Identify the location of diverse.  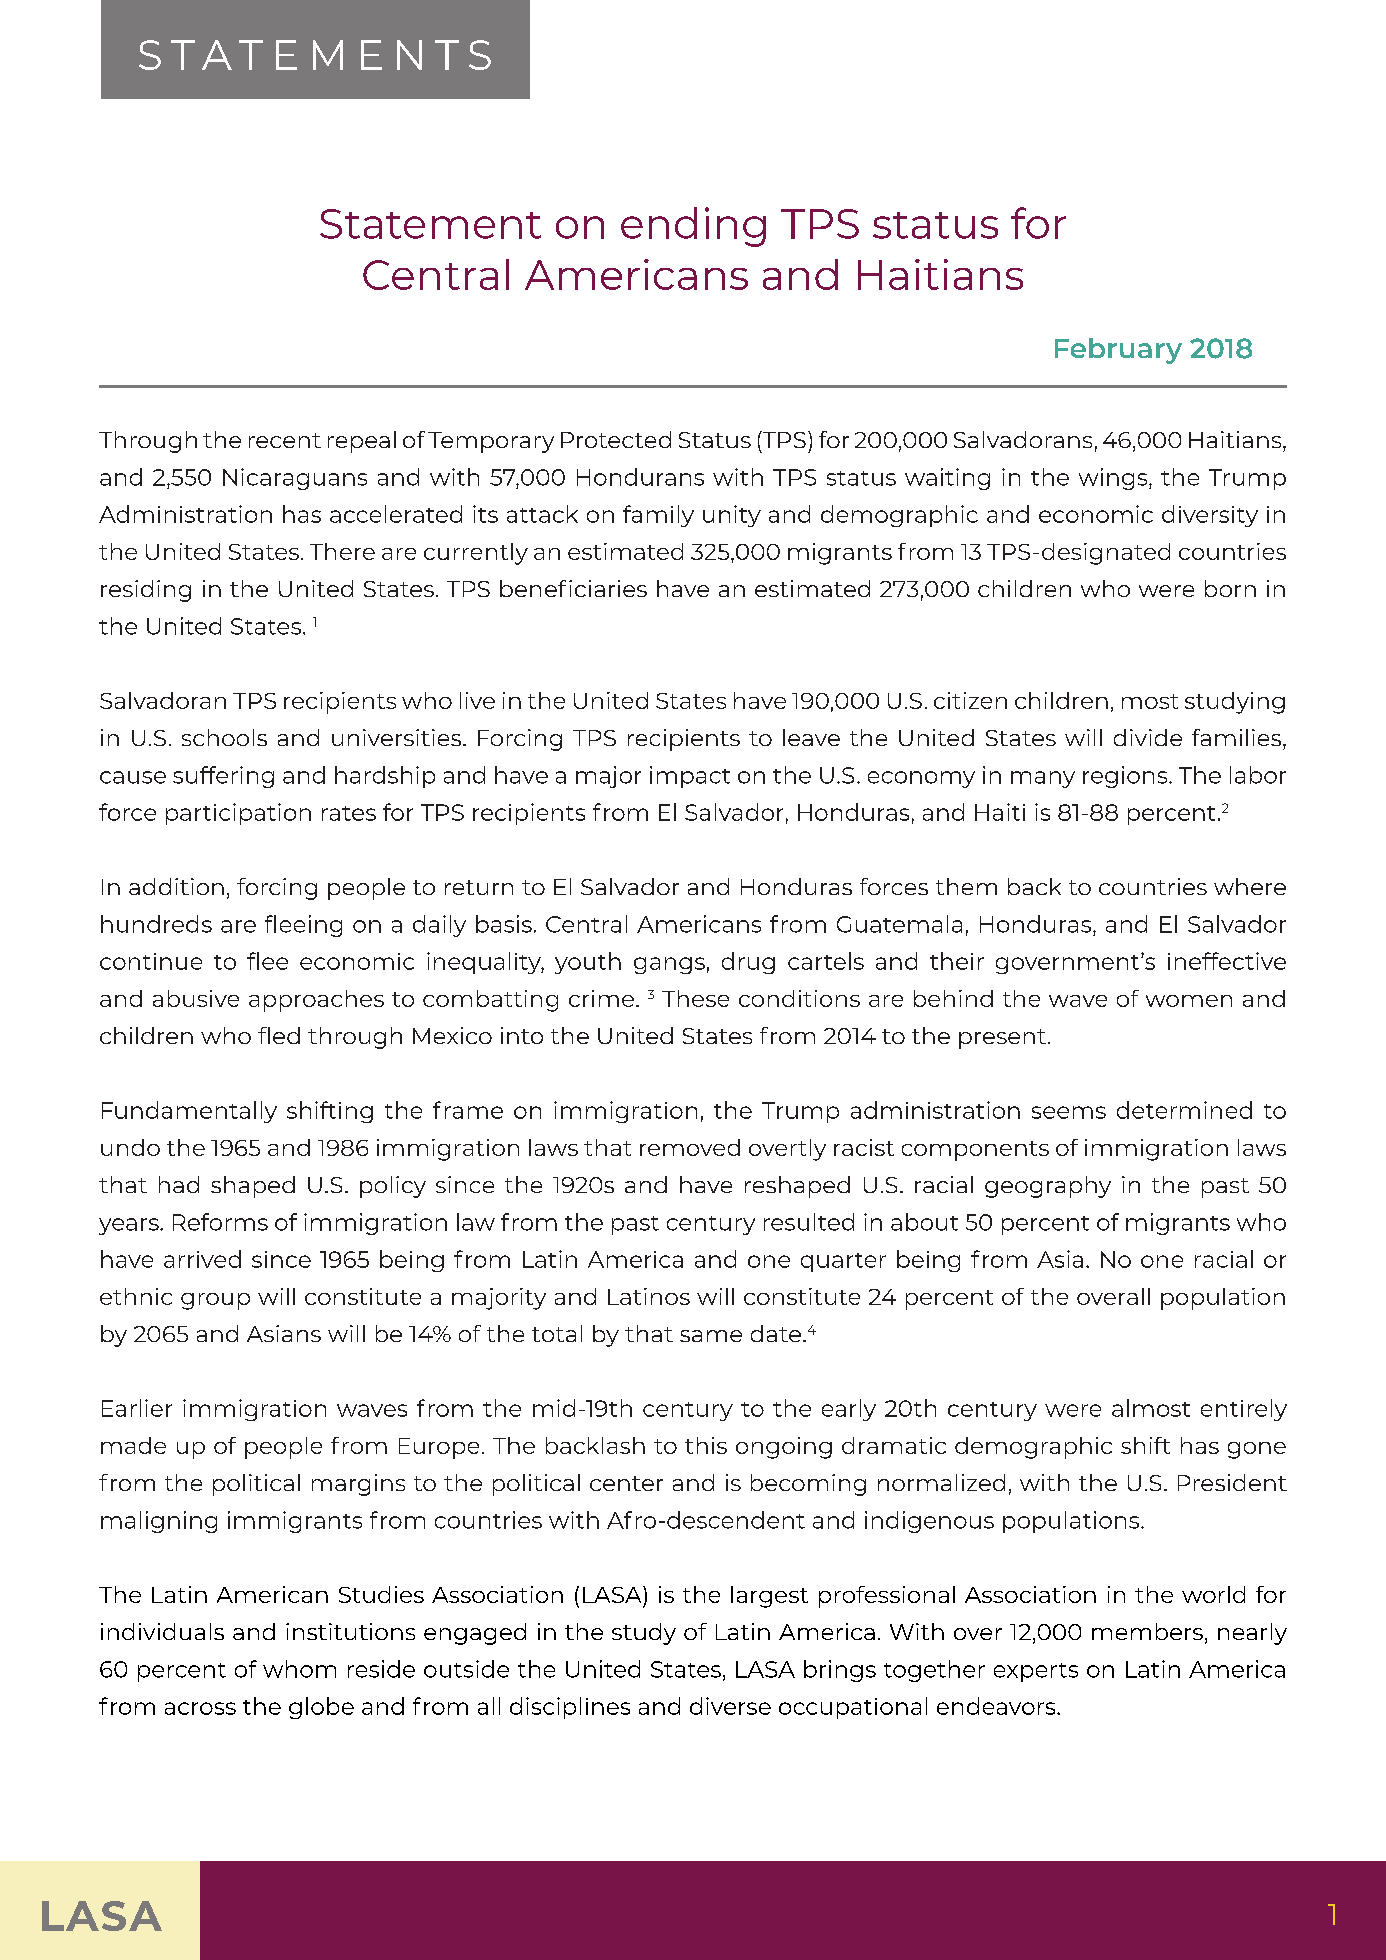
(730, 1706).
